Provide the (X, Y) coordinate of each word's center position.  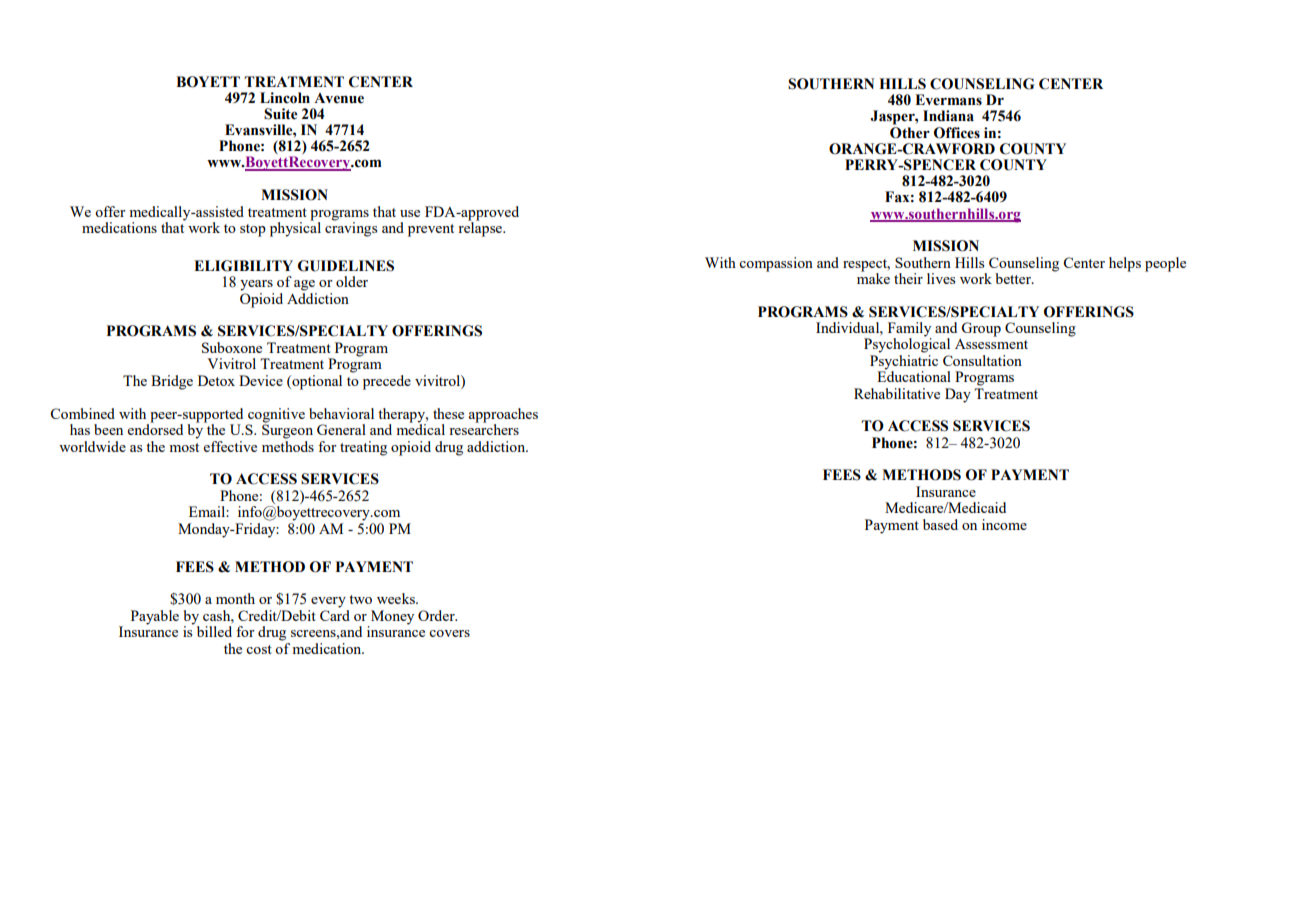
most (184, 447)
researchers (484, 428)
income (1004, 524)
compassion (776, 264)
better (1014, 278)
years (256, 285)
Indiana (948, 116)
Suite (281, 114)
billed (214, 631)
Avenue (339, 98)
